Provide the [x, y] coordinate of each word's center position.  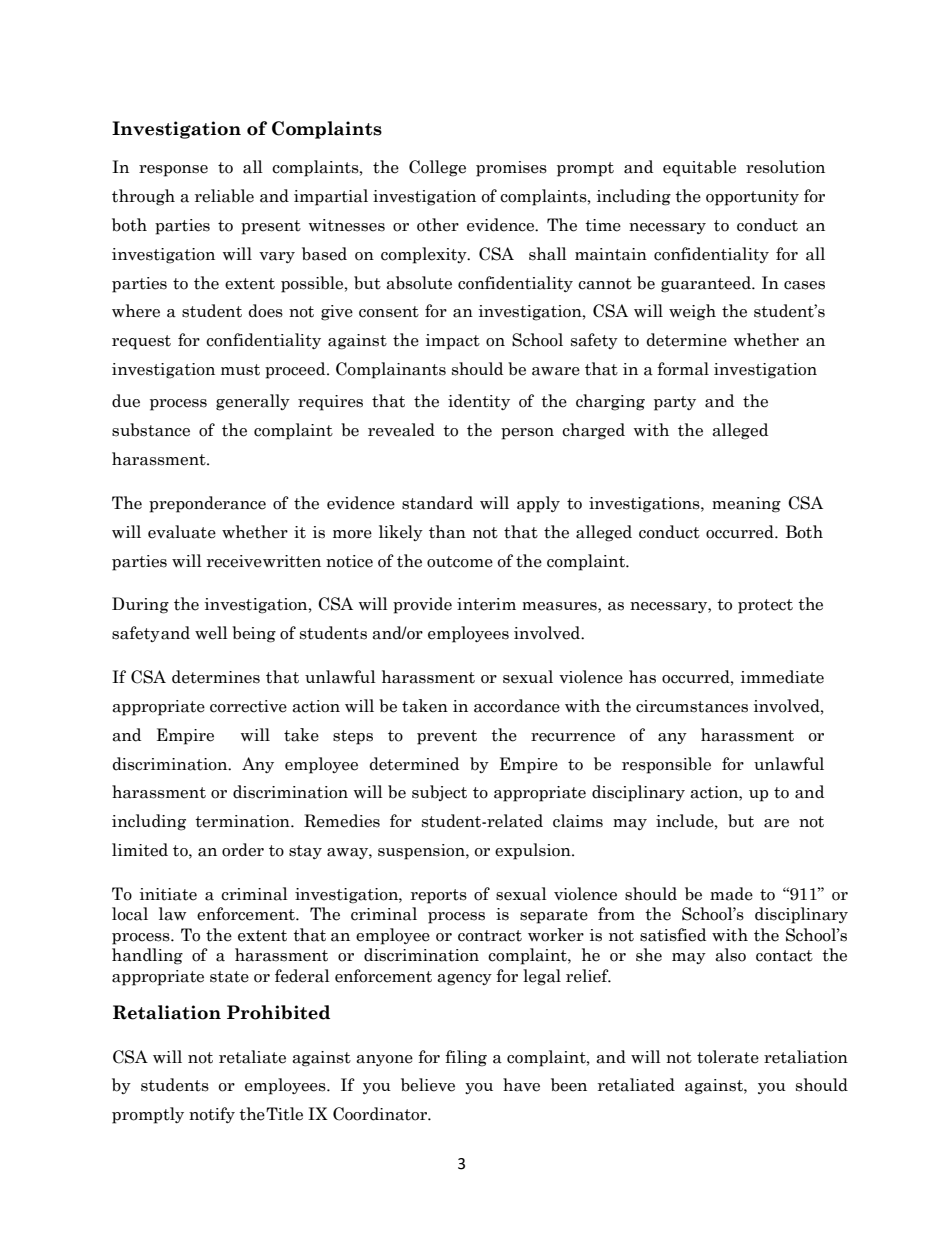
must [240, 370]
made [731, 894]
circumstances [692, 706]
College [437, 168]
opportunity [752, 198]
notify [212, 1115]
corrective [248, 706]
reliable [224, 196]
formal [683, 369]
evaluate [182, 532]
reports [439, 896]
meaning [746, 505]
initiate [168, 894]
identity [479, 402]
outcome [460, 562]
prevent [447, 737]
